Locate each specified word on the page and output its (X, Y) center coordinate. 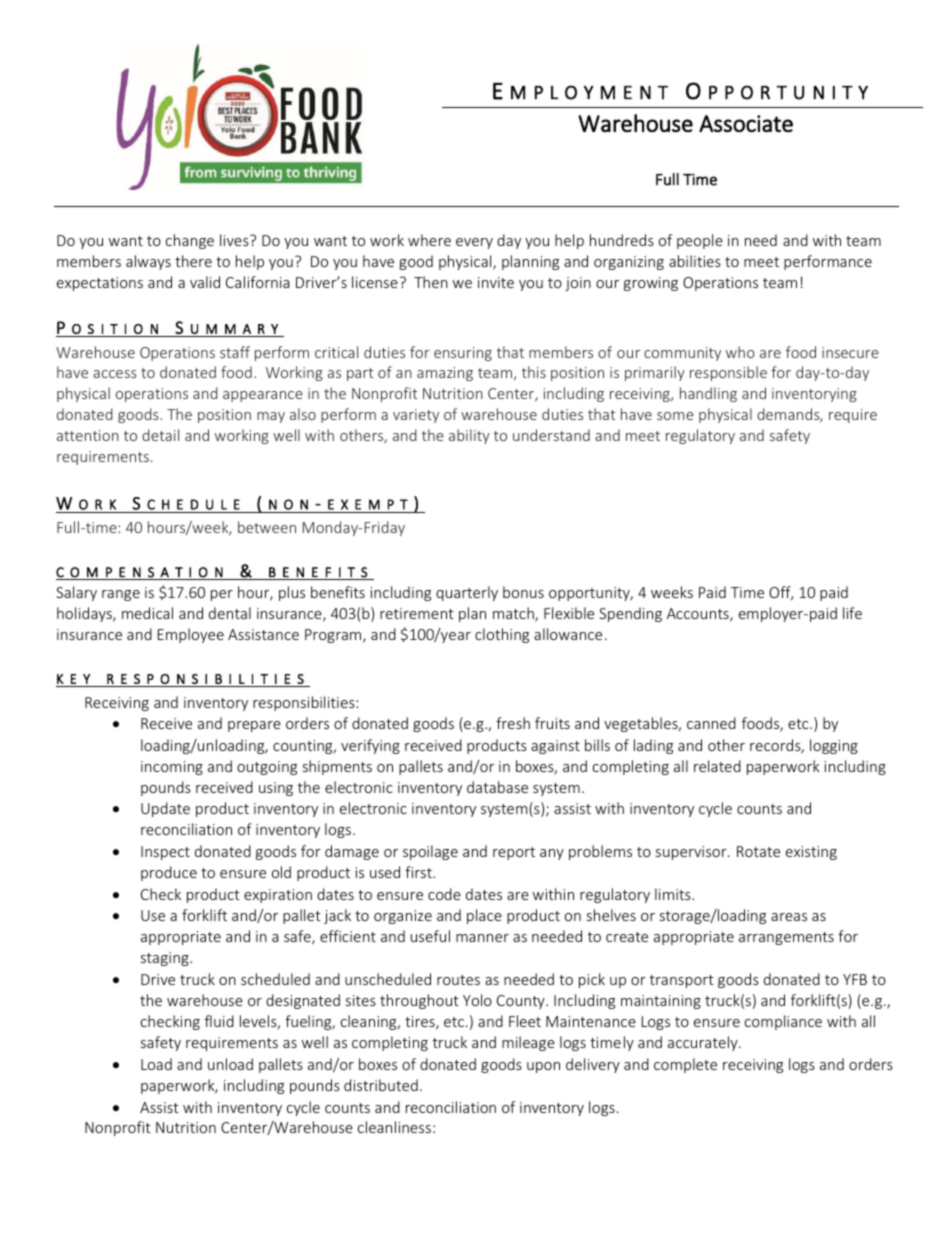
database (497, 787)
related (717, 766)
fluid (219, 1021)
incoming (172, 768)
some (675, 416)
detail (160, 435)
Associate (746, 123)
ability (469, 436)
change (190, 241)
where (429, 240)
